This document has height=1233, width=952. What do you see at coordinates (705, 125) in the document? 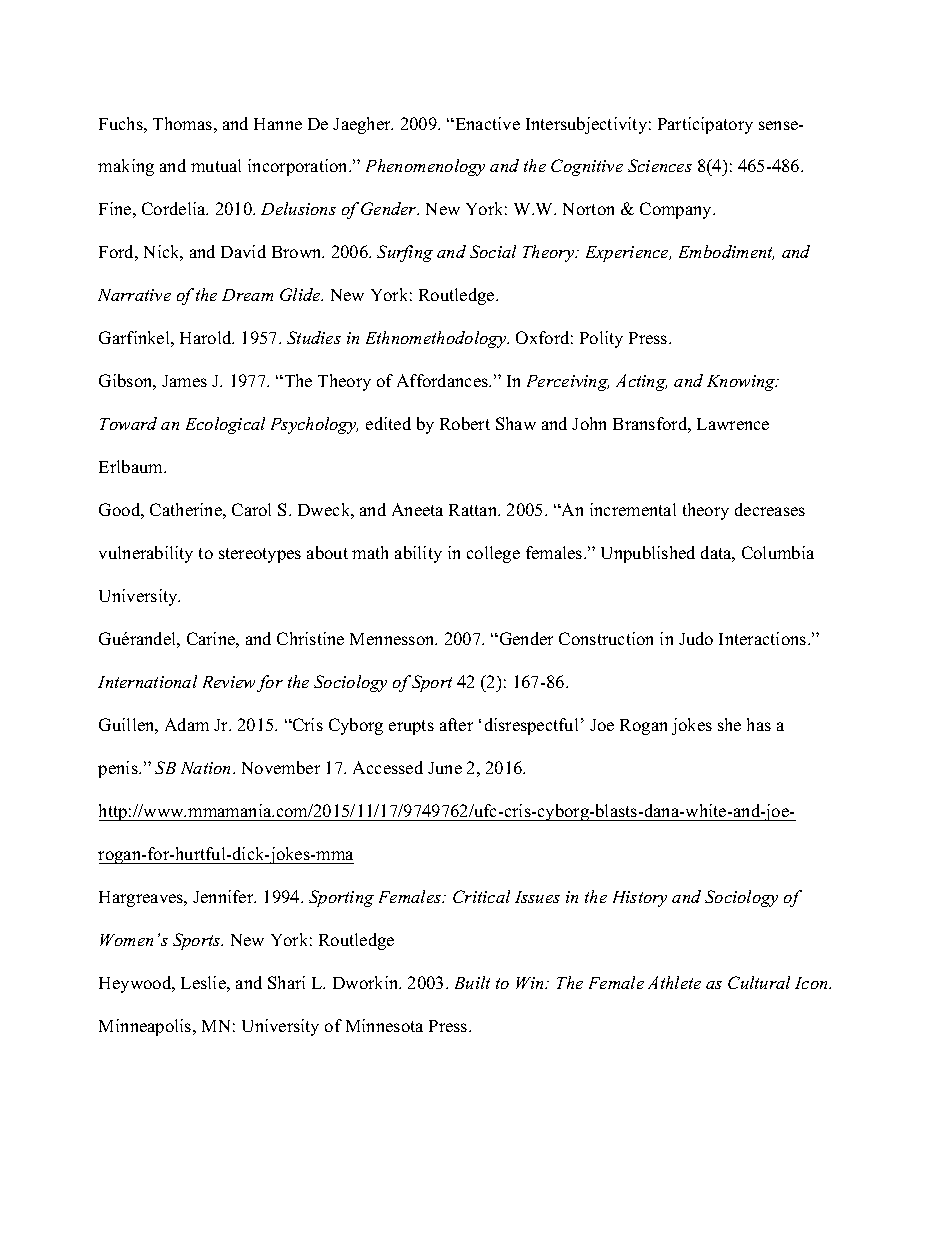
I see `Participatory` at bounding box center [705, 125].
